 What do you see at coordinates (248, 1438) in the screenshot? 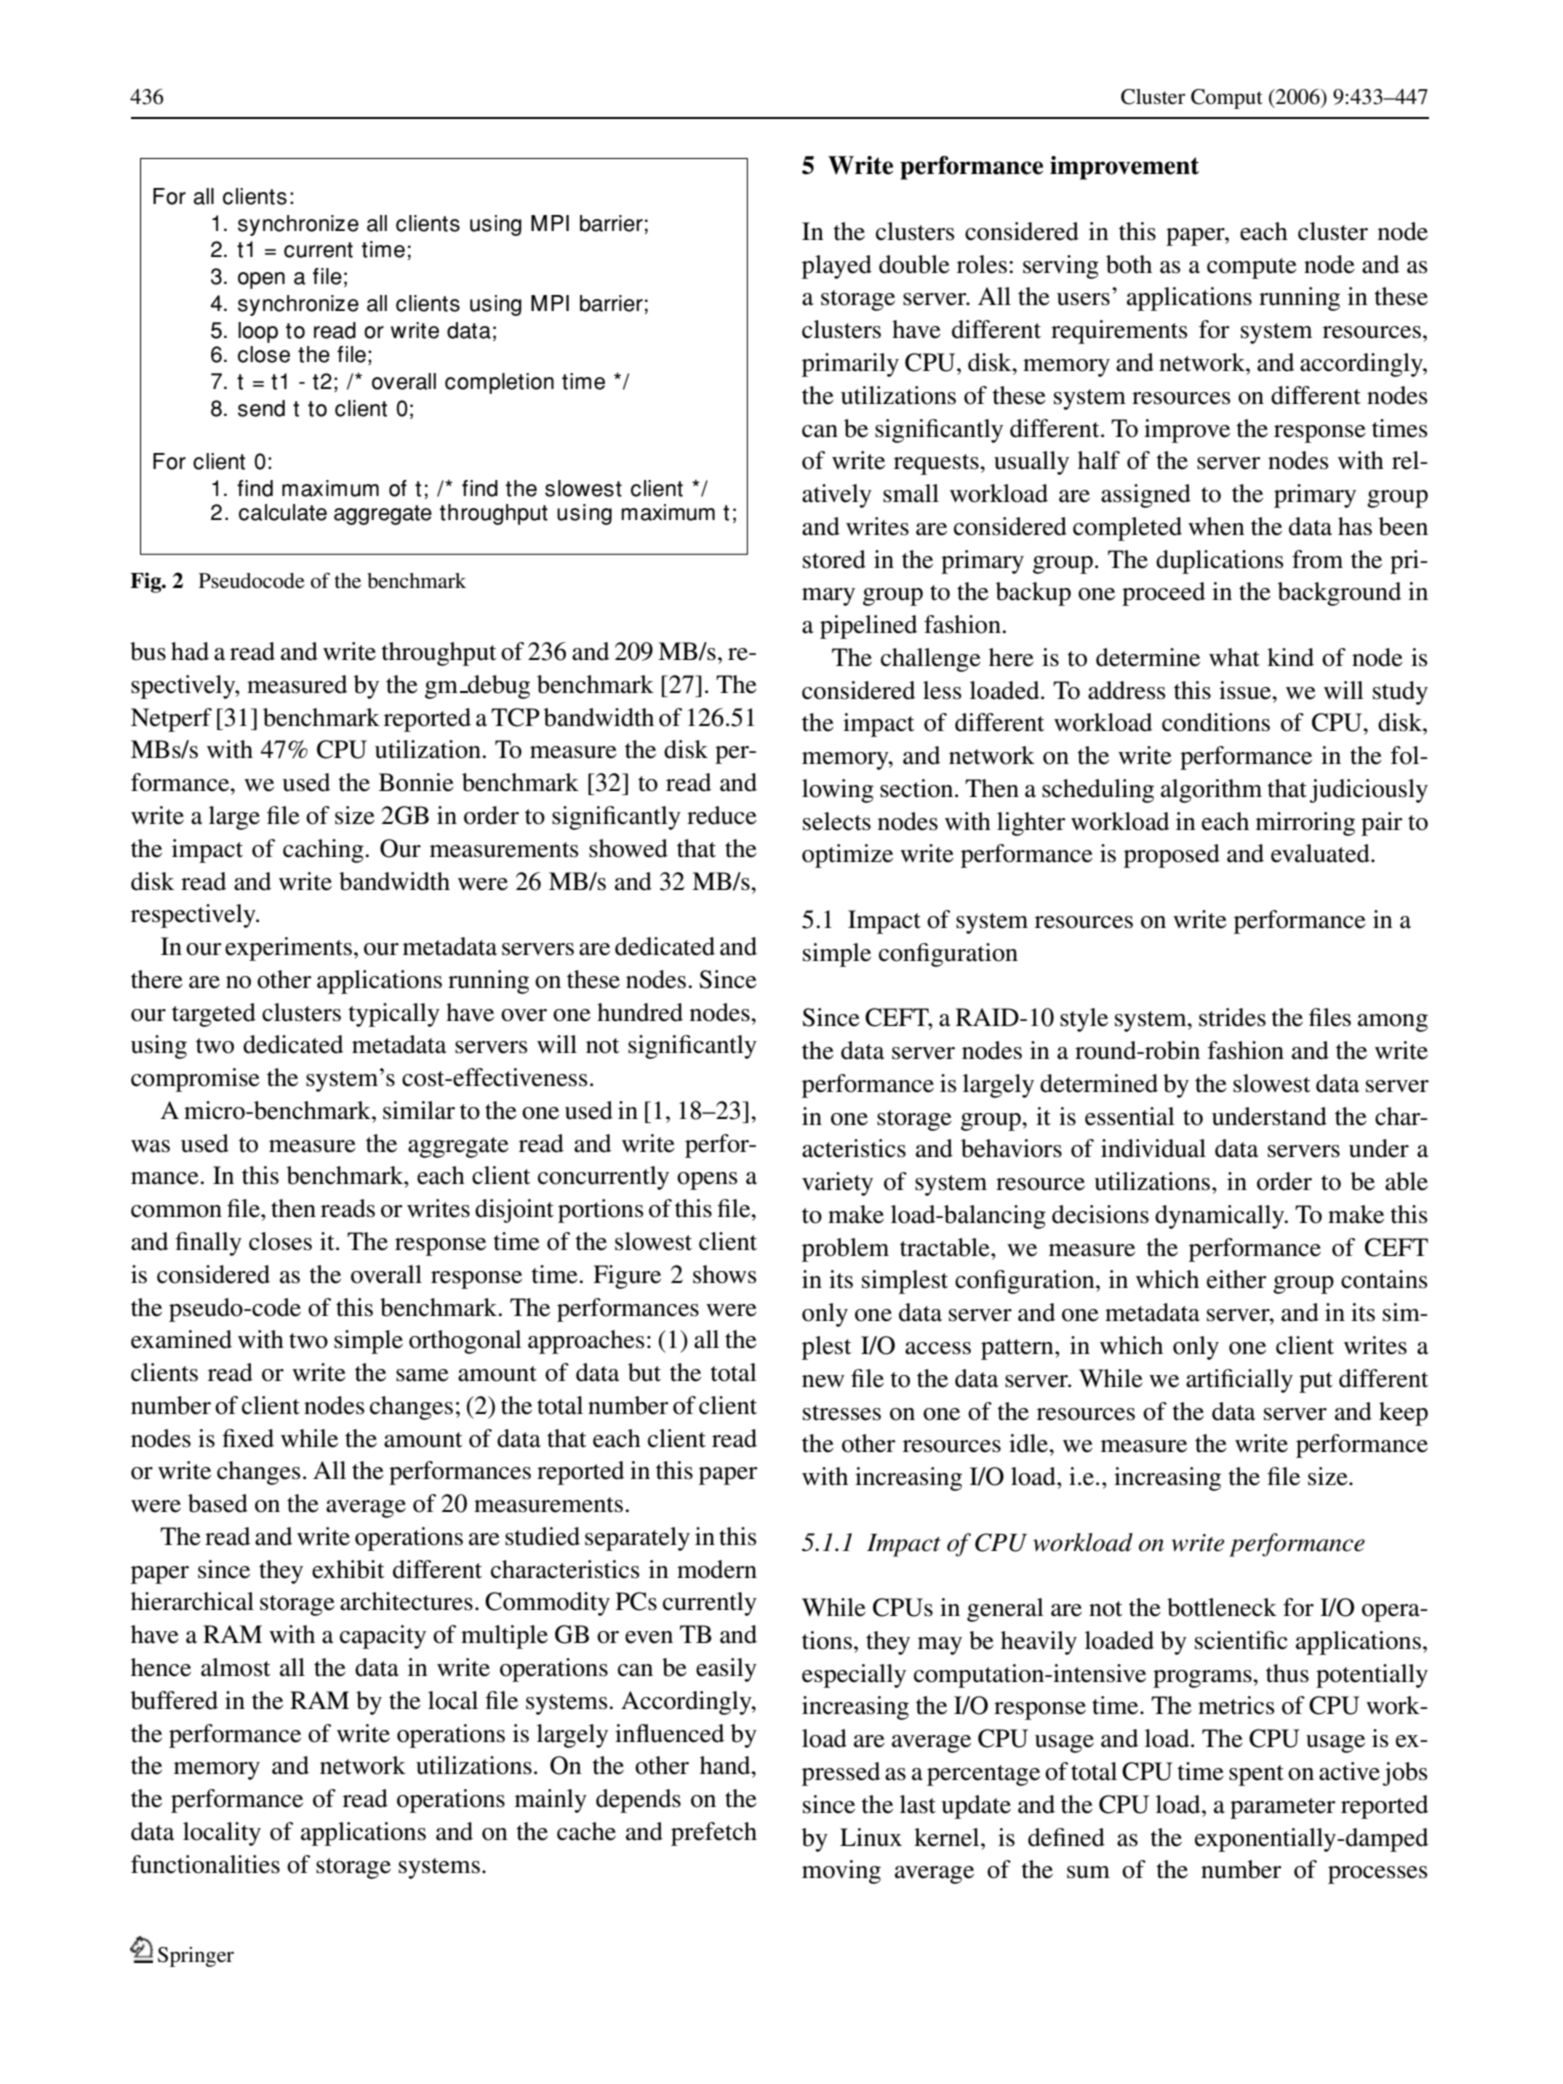
I see `fixed` at bounding box center [248, 1438].
